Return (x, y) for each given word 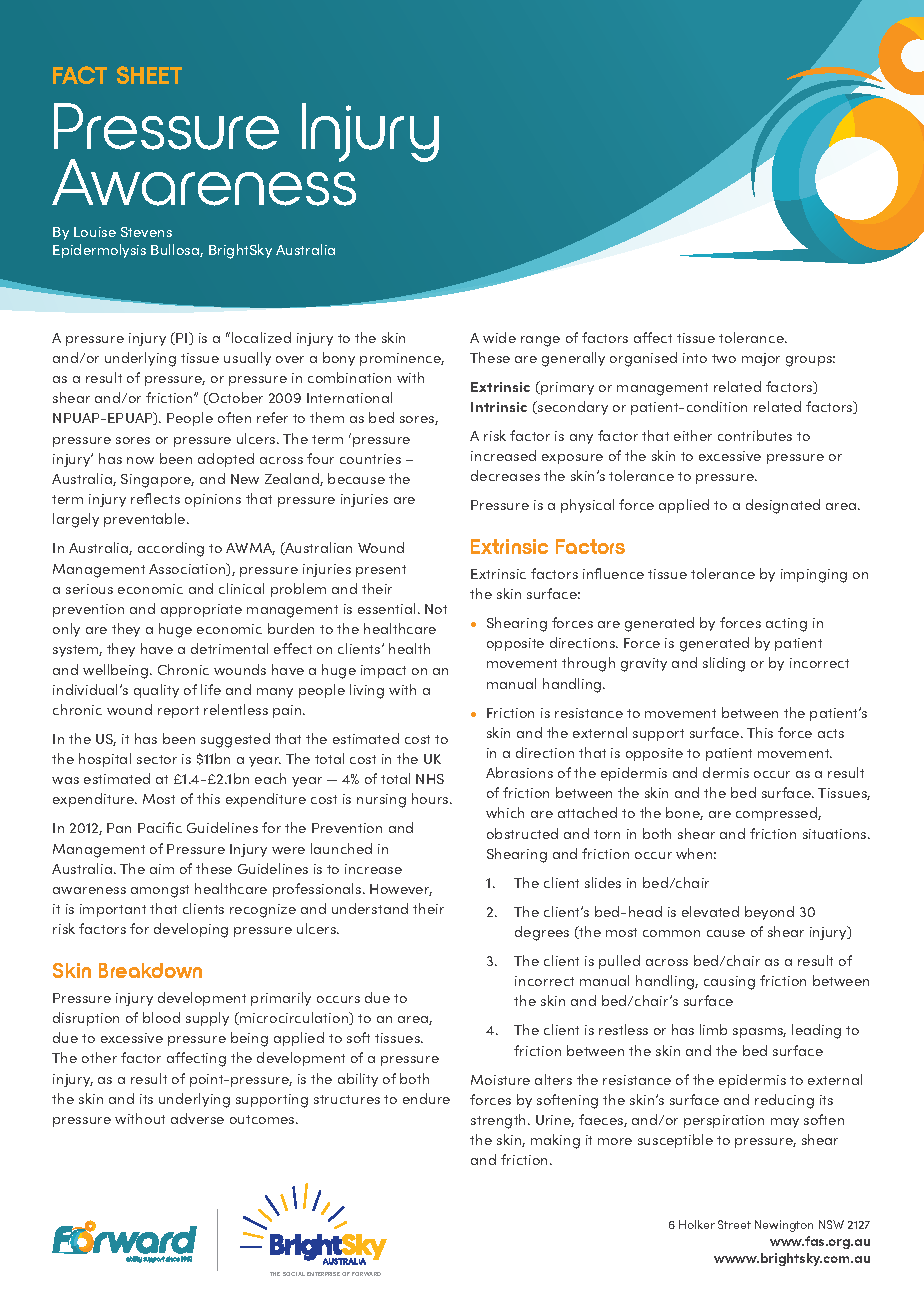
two (724, 358)
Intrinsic (499, 407)
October (235, 398)
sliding (724, 664)
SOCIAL (294, 1274)
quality (156, 691)
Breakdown (150, 970)
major (761, 359)
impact (383, 671)
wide (499, 337)
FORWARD (366, 1274)
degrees (542, 933)
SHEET (149, 75)
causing (729, 983)
